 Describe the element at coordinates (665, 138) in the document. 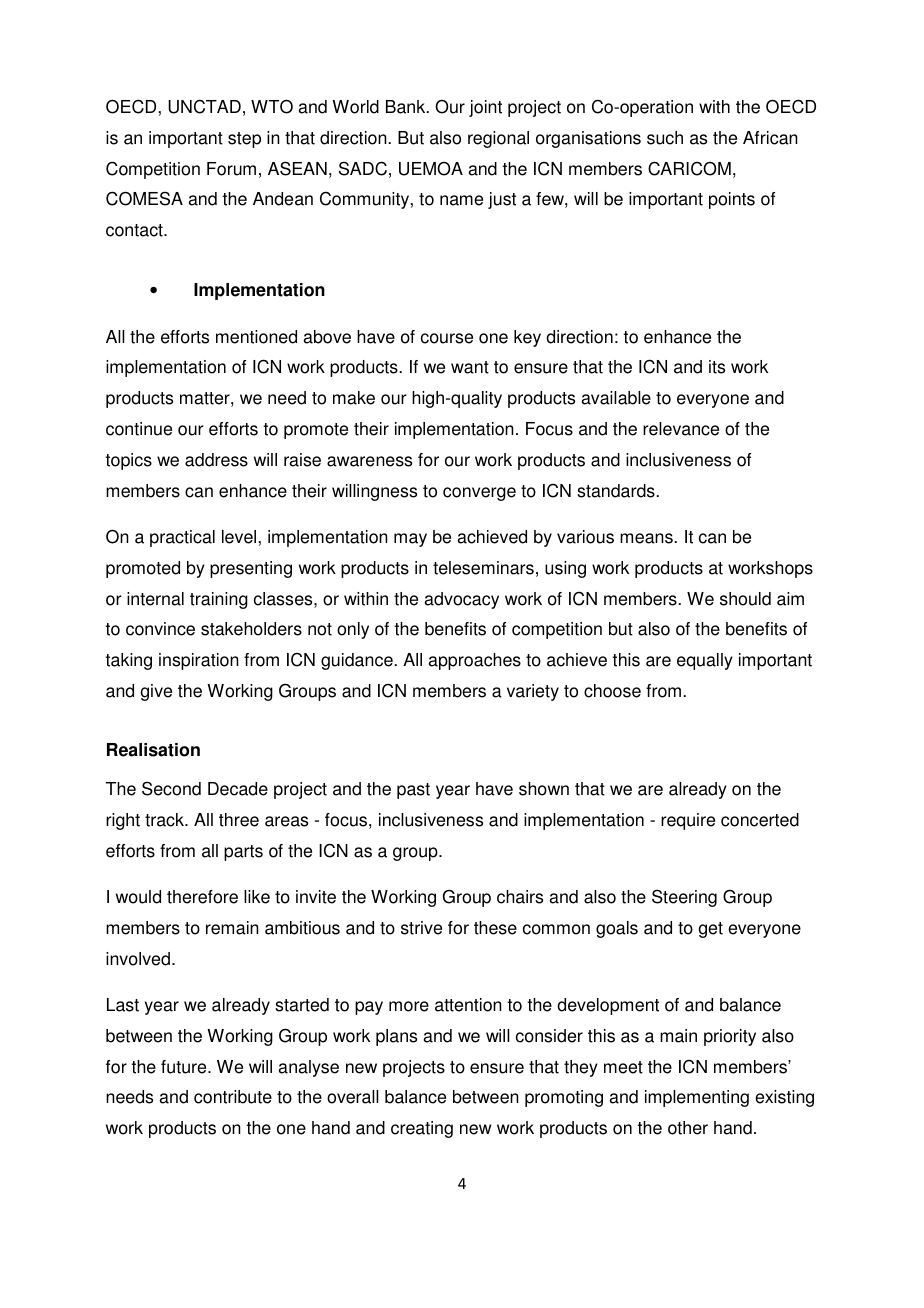

I see `such` at that location.
